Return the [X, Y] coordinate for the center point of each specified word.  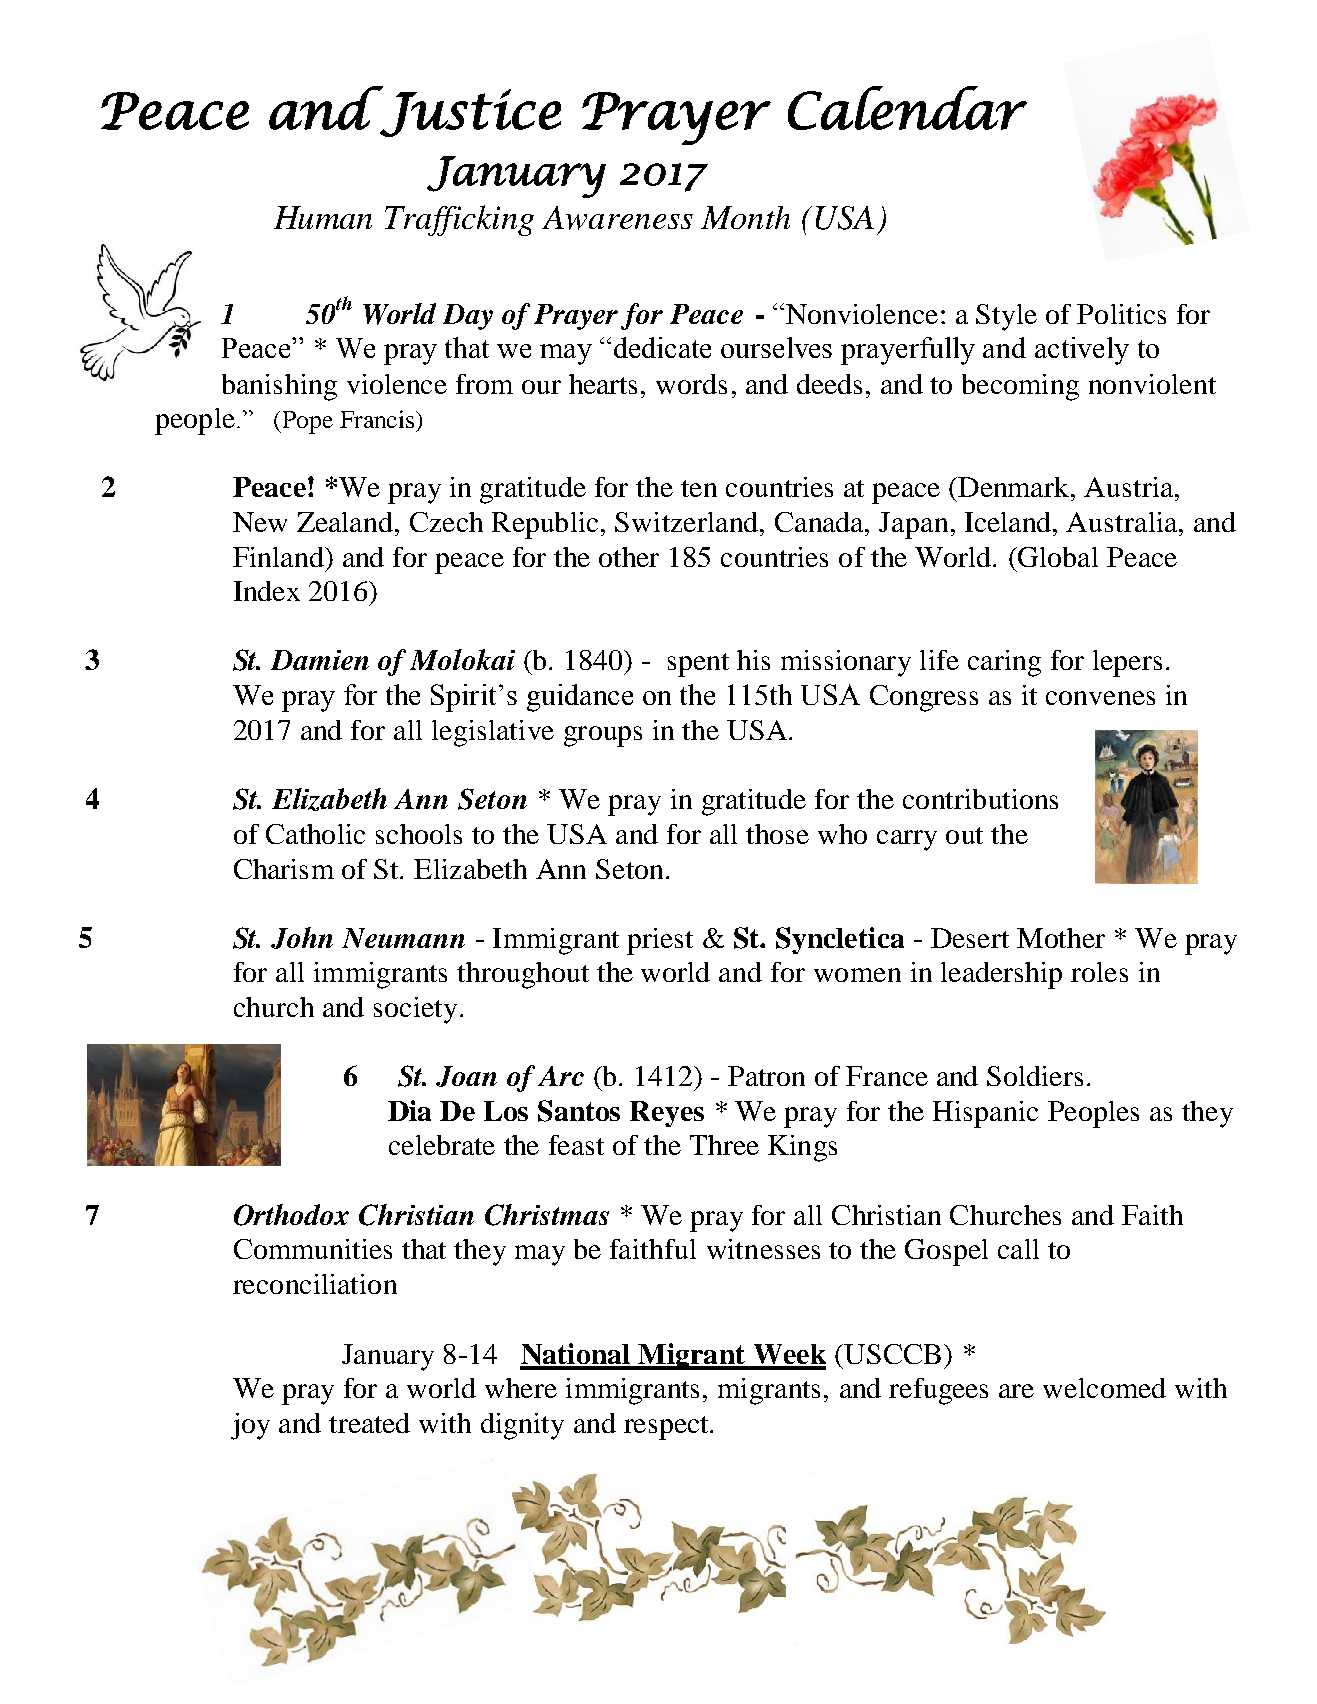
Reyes [667, 1114]
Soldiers [1035, 1076]
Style [1006, 317]
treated [369, 1423]
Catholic [315, 834]
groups [603, 736]
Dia [409, 1110]
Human [323, 217]
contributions [980, 799]
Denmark [1014, 487]
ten [699, 488]
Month [745, 217]
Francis [377, 419]
